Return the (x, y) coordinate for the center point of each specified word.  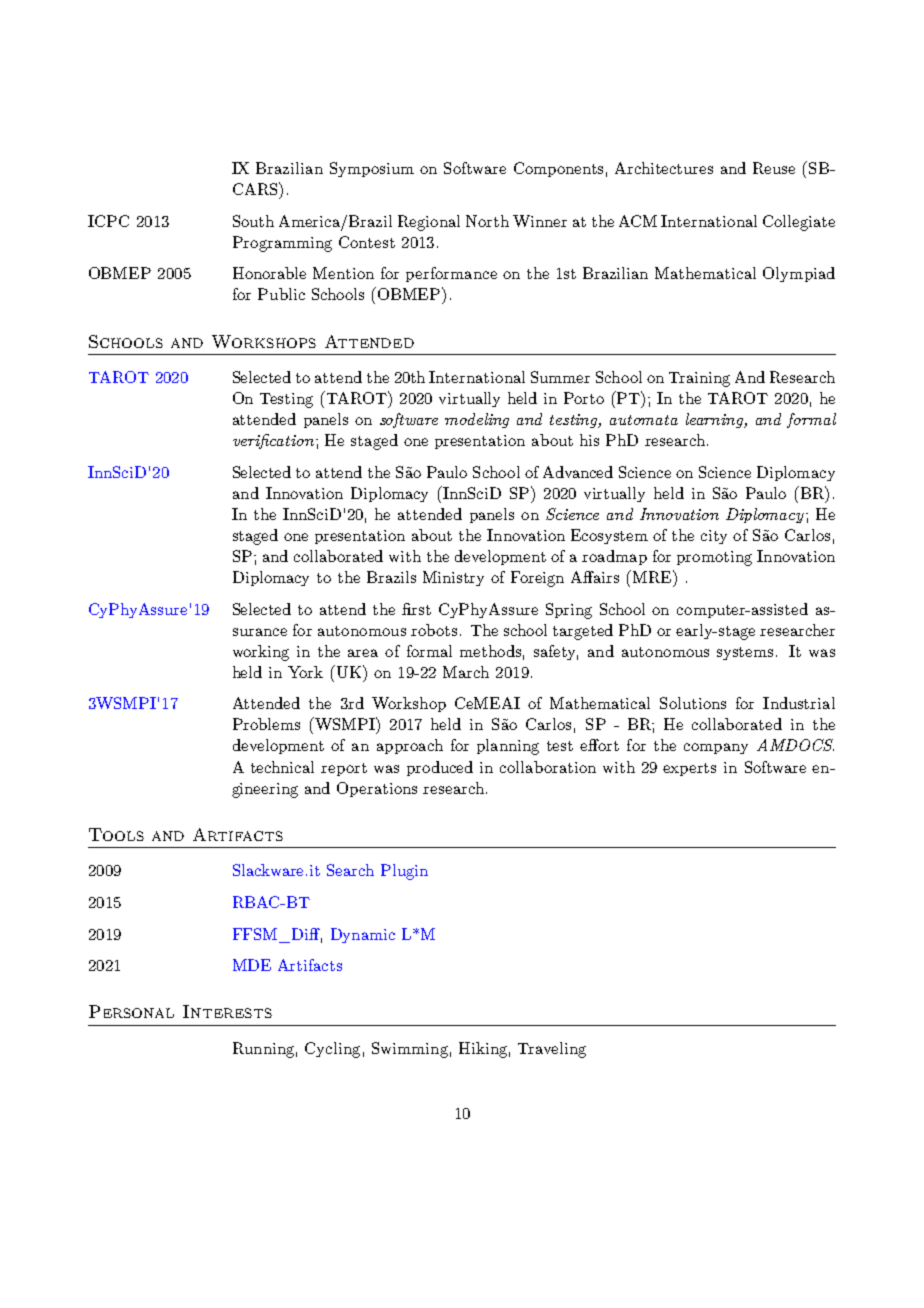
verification (275, 441)
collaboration (548, 767)
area (363, 653)
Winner (540, 221)
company (716, 748)
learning (716, 420)
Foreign (537, 579)
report (344, 769)
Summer (560, 377)
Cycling (332, 1050)
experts (689, 769)
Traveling (552, 1050)
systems (745, 653)
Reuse (774, 168)
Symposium (372, 169)
